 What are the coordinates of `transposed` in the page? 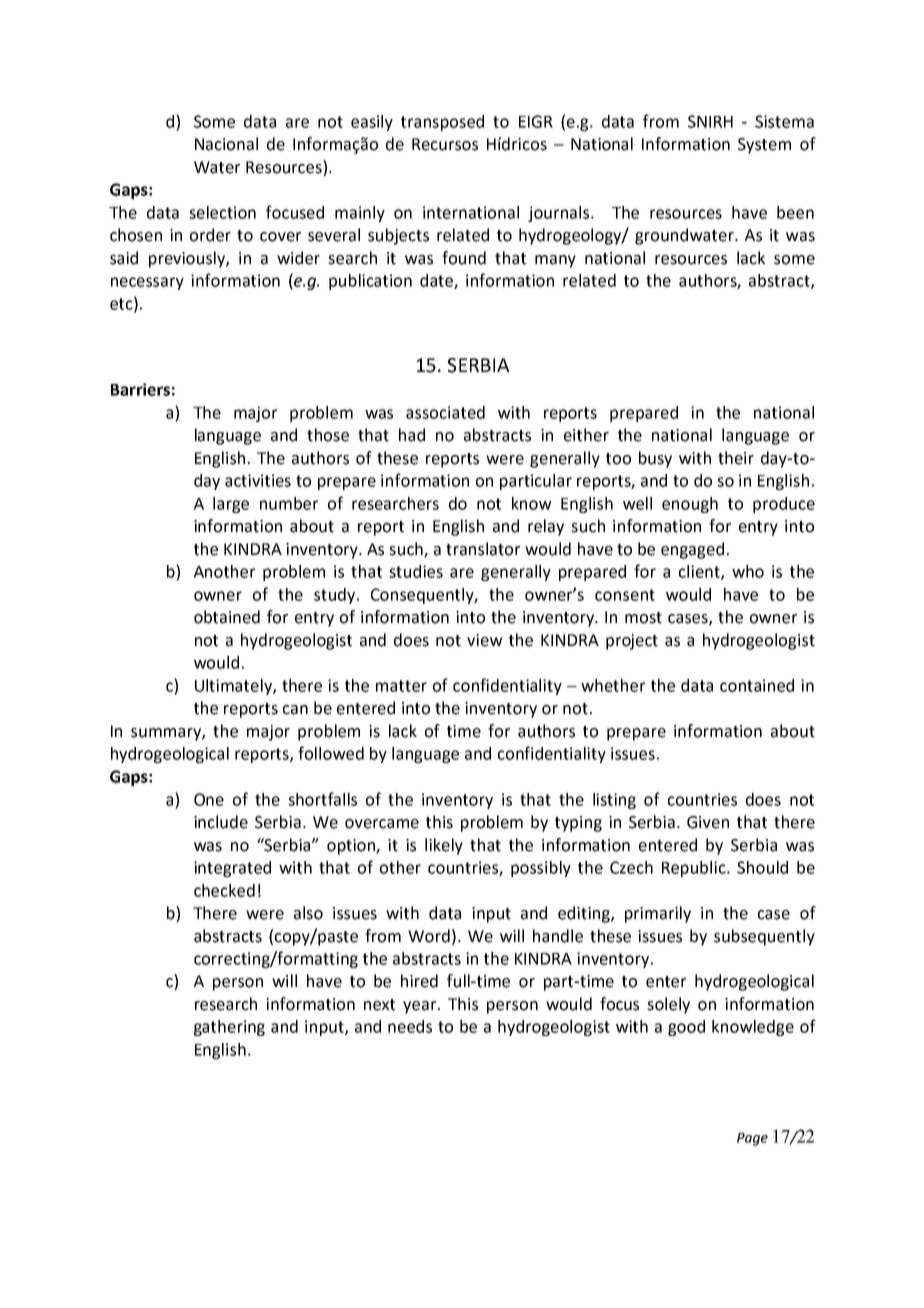 It's located at (442, 123).
